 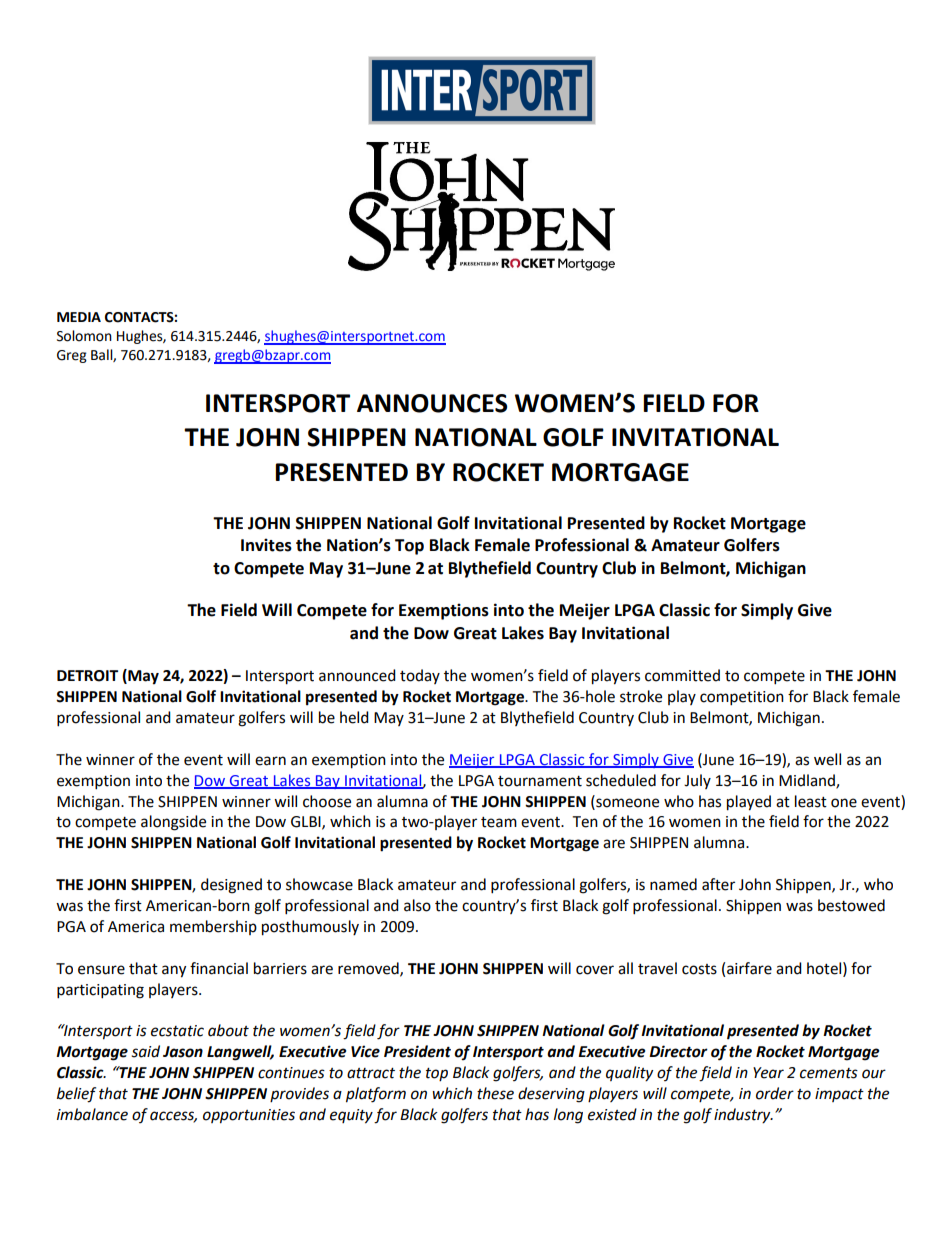 What do you see at coordinates (495, 1093) in the page?
I see `these` at bounding box center [495, 1093].
